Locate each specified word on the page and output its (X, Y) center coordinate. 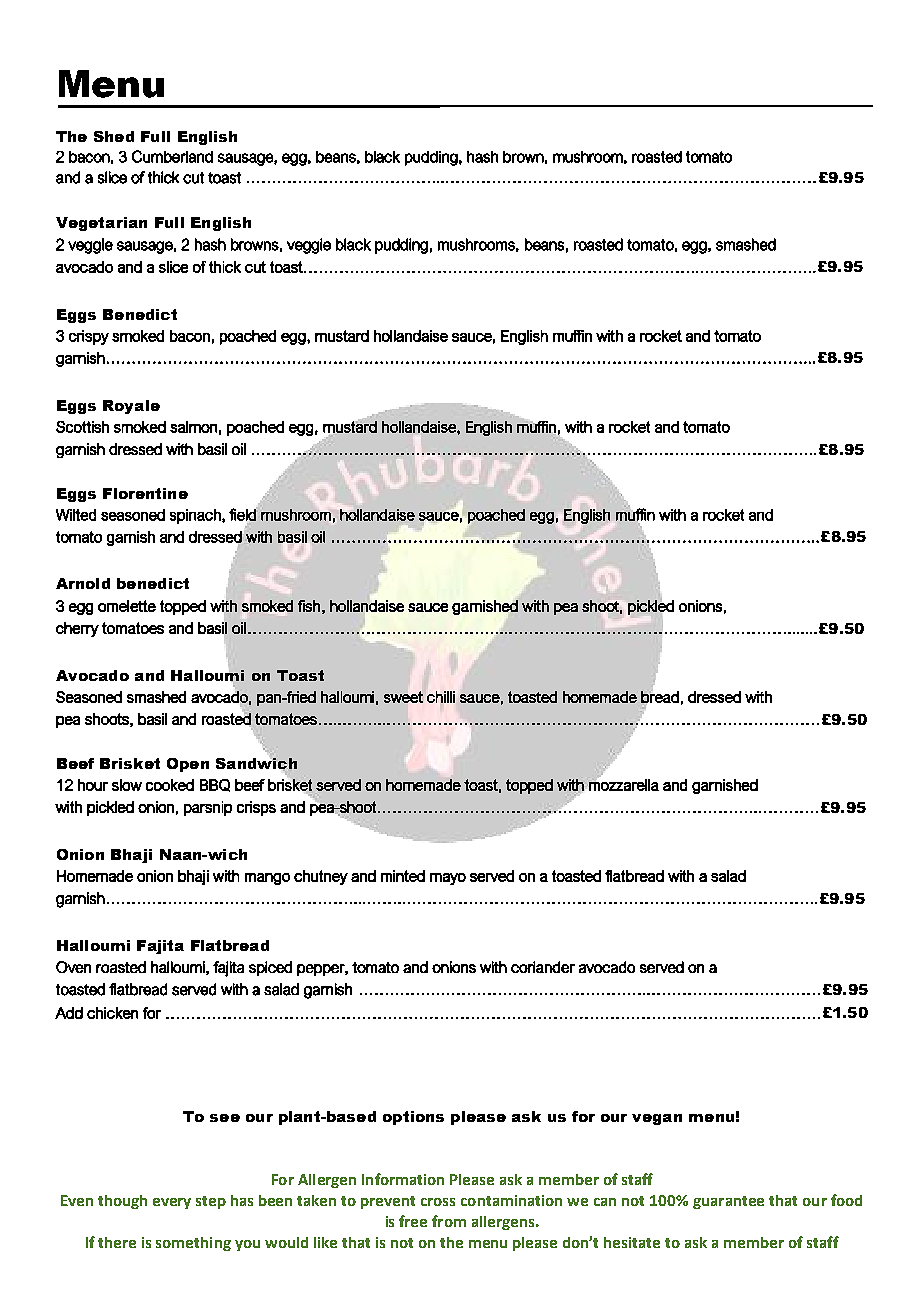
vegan (657, 1119)
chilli (441, 697)
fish (309, 606)
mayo (448, 879)
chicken (112, 1013)
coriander (543, 967)
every (172, 1203)
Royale (131, 407)
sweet (403, 697)
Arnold (83, 583)
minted (403, 876)
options (413, 1118)
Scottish (82, 427)
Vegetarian (101, 224)
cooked (170, 785)
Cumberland (172, 156)
